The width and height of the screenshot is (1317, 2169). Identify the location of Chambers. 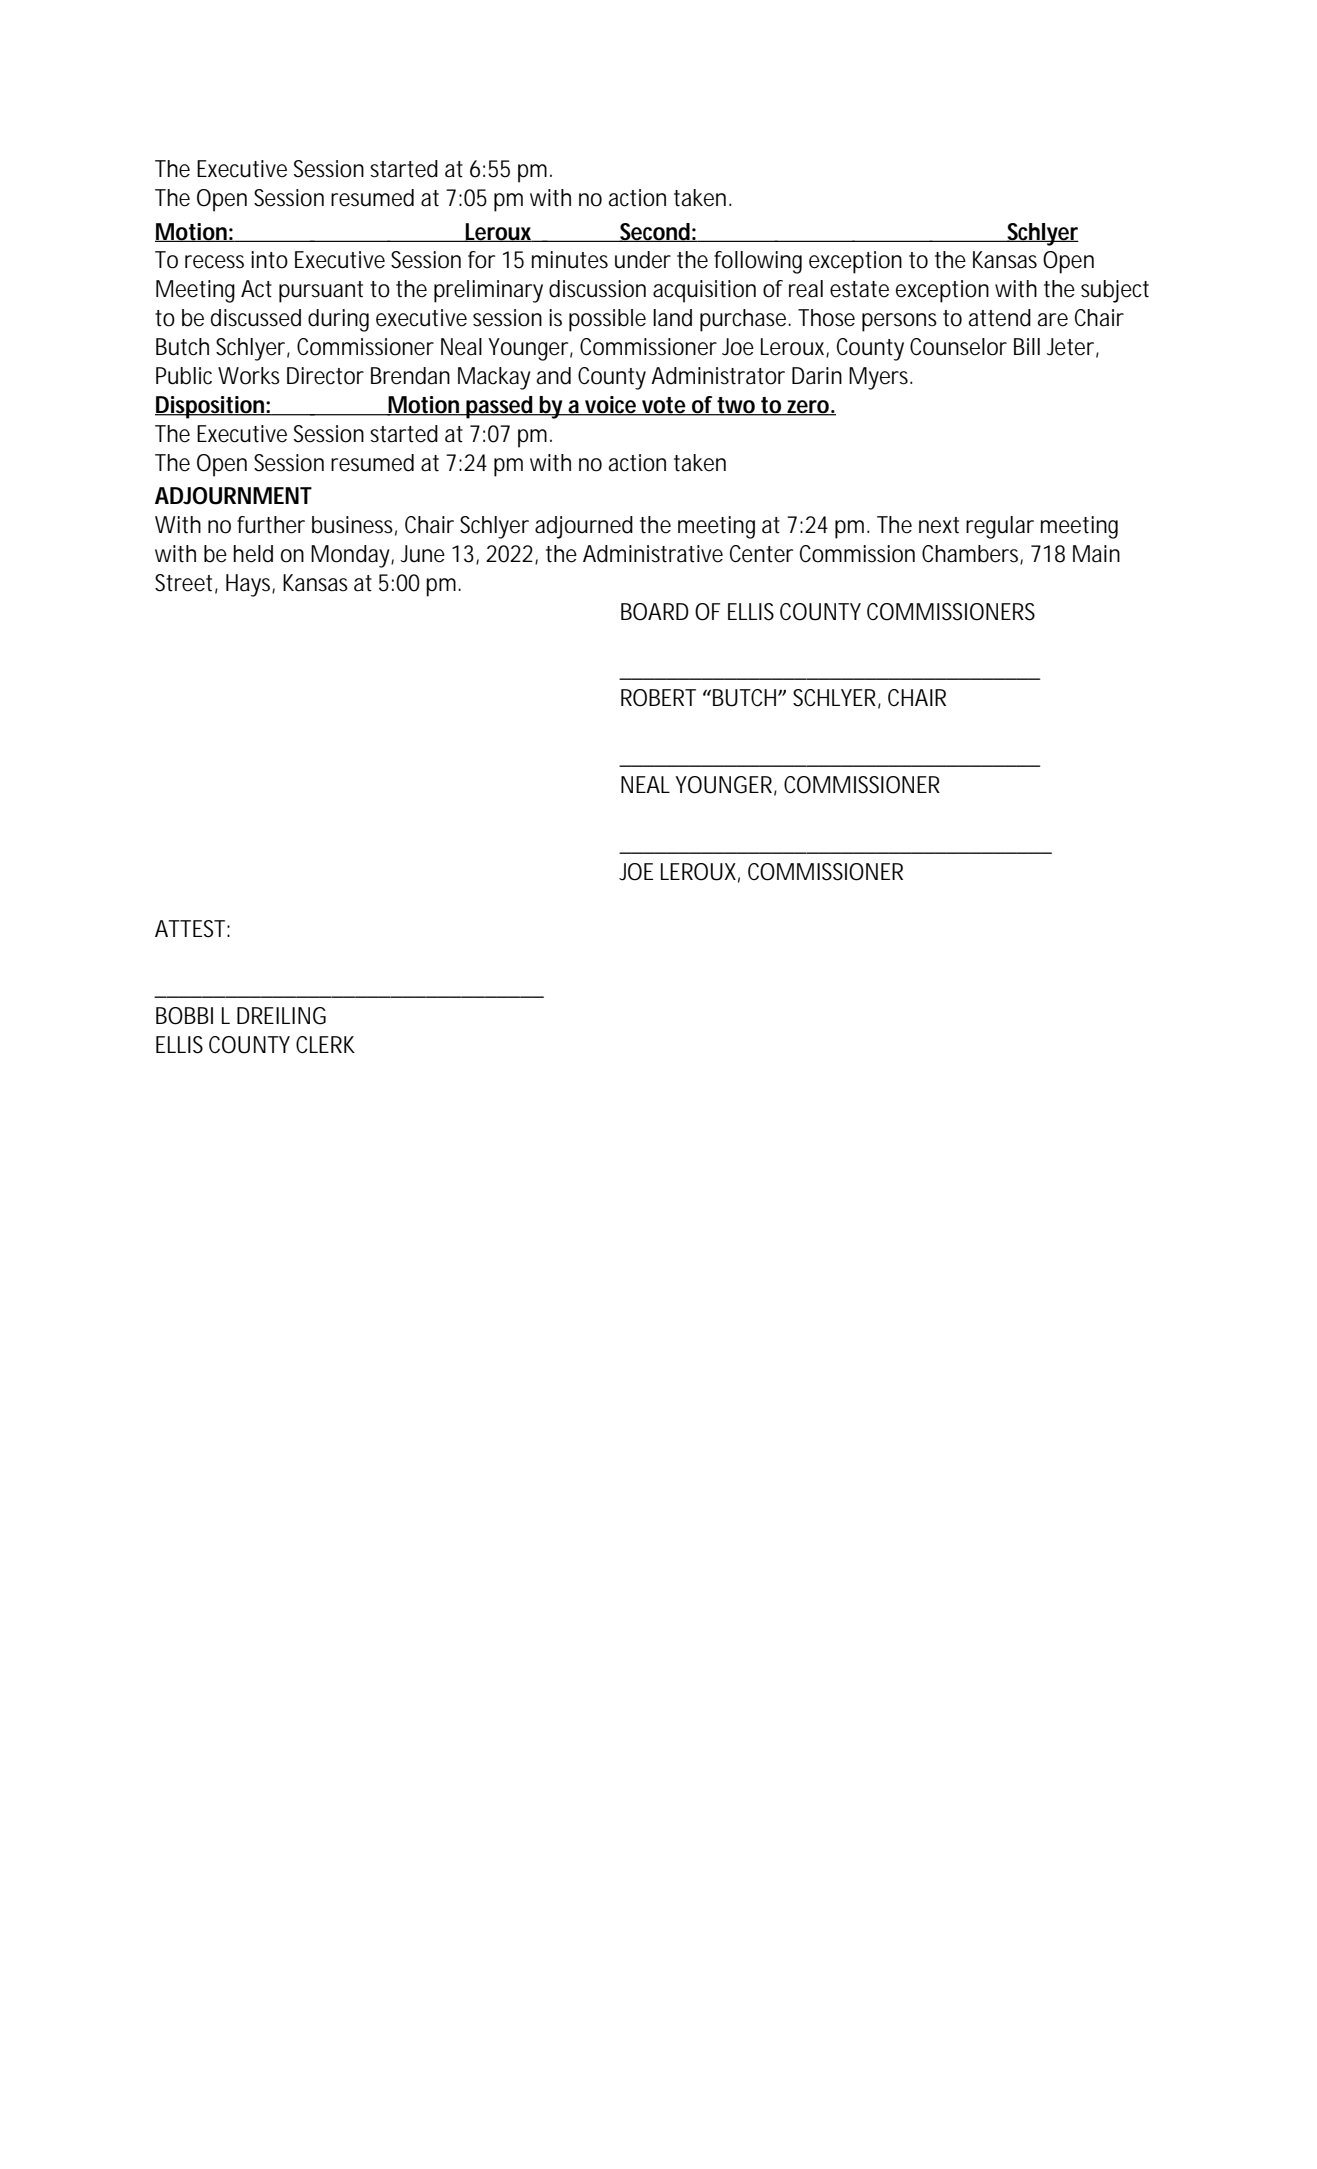
(972, 554).
